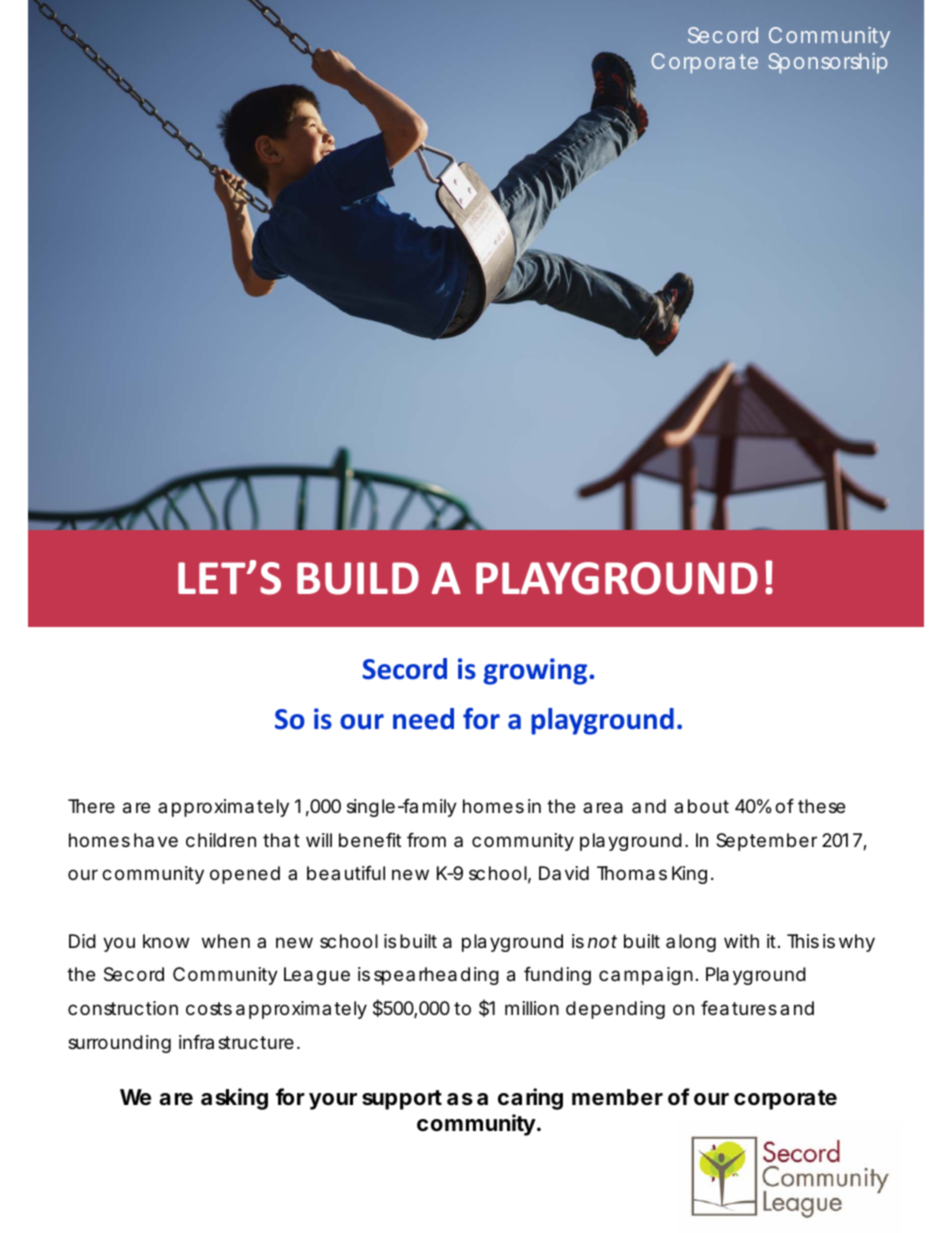  I want to click on growing, so click(536, 671).
